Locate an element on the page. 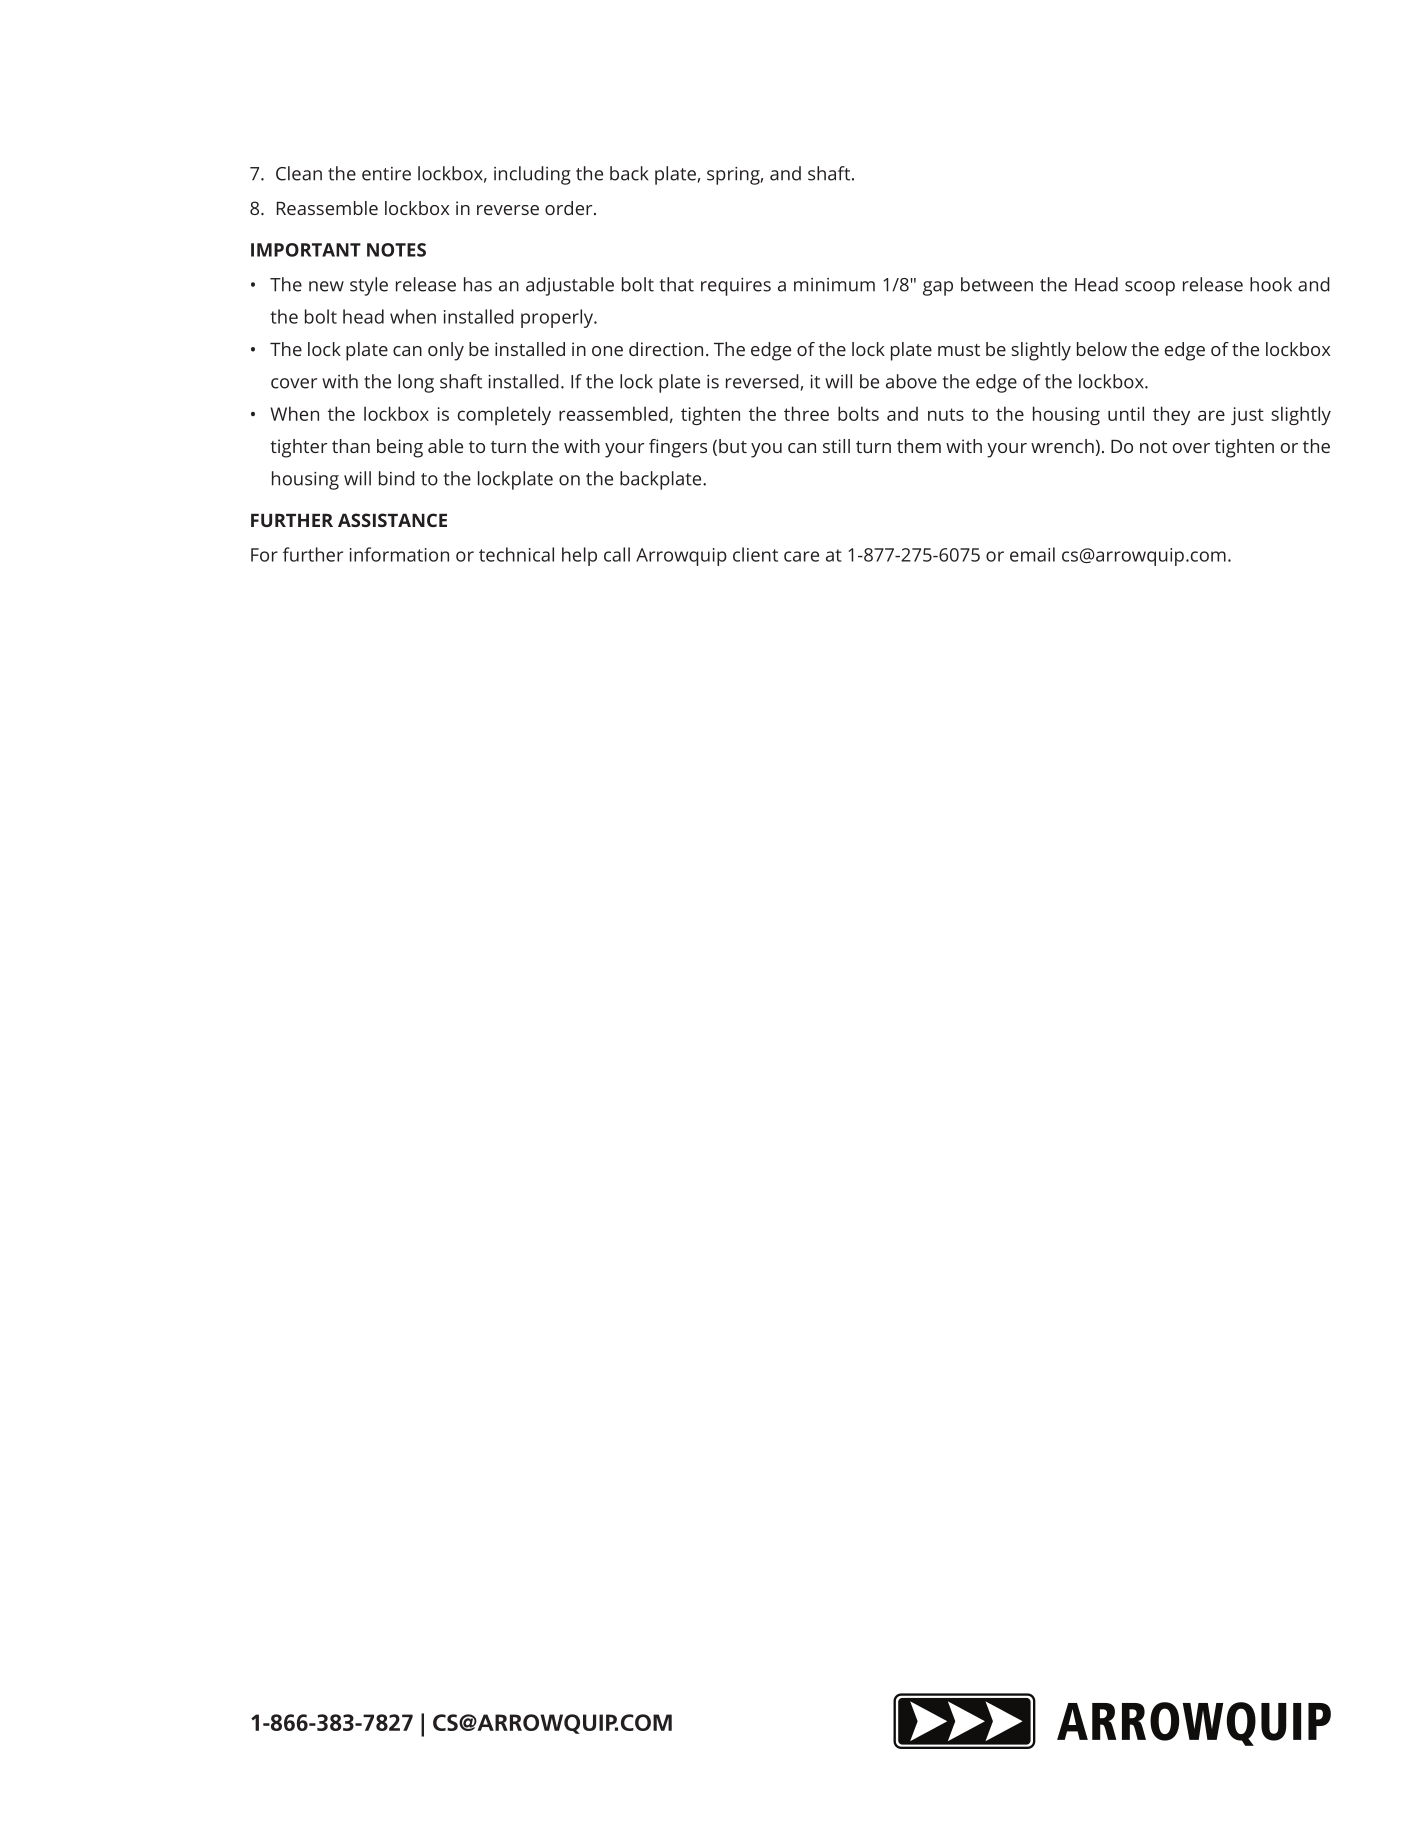 The height and width of the image is (1830, 1414). only is located at coordinates (446, 351).
